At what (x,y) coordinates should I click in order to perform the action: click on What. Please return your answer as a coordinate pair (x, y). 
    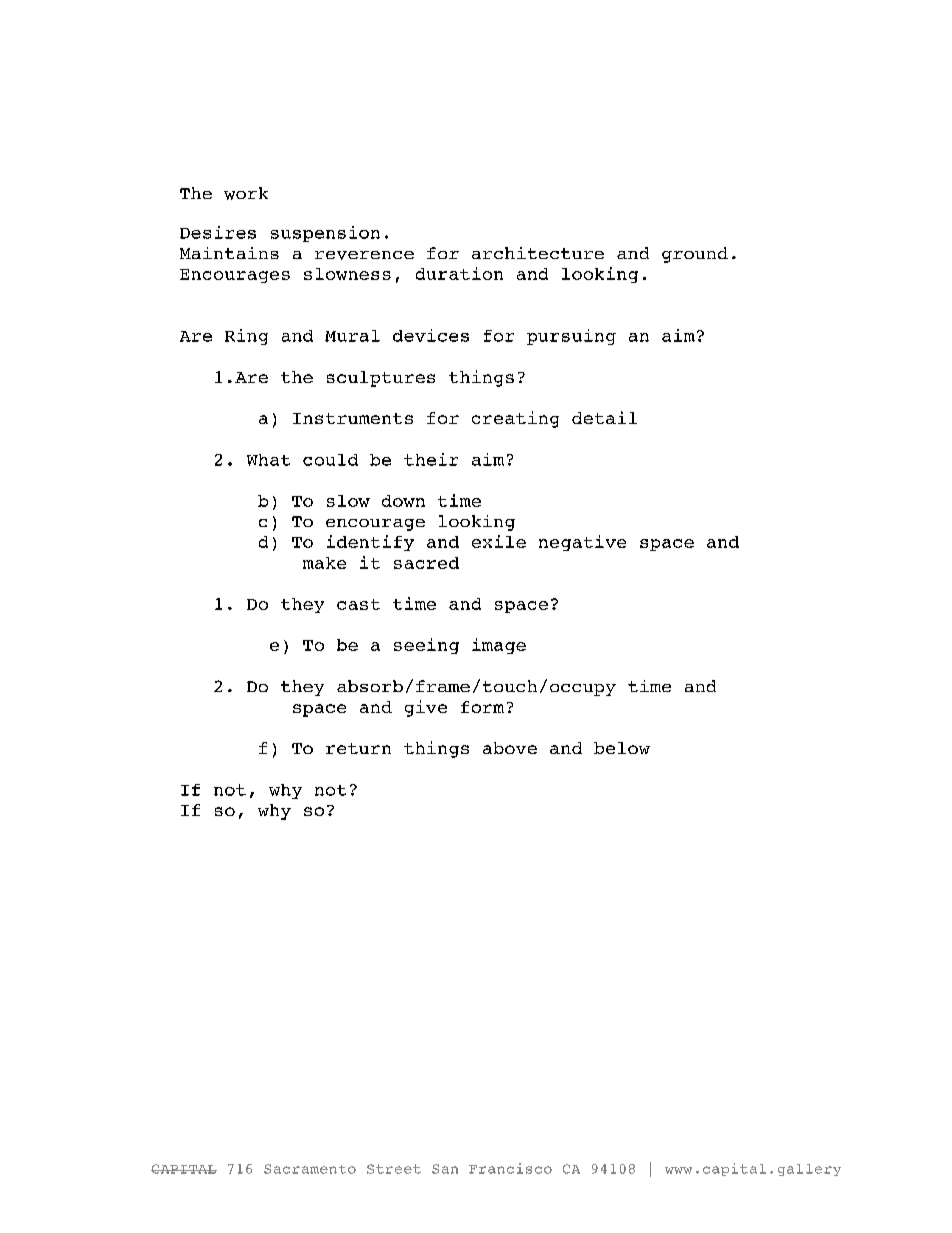
    Looking at the image, I should click on (268, 460).
